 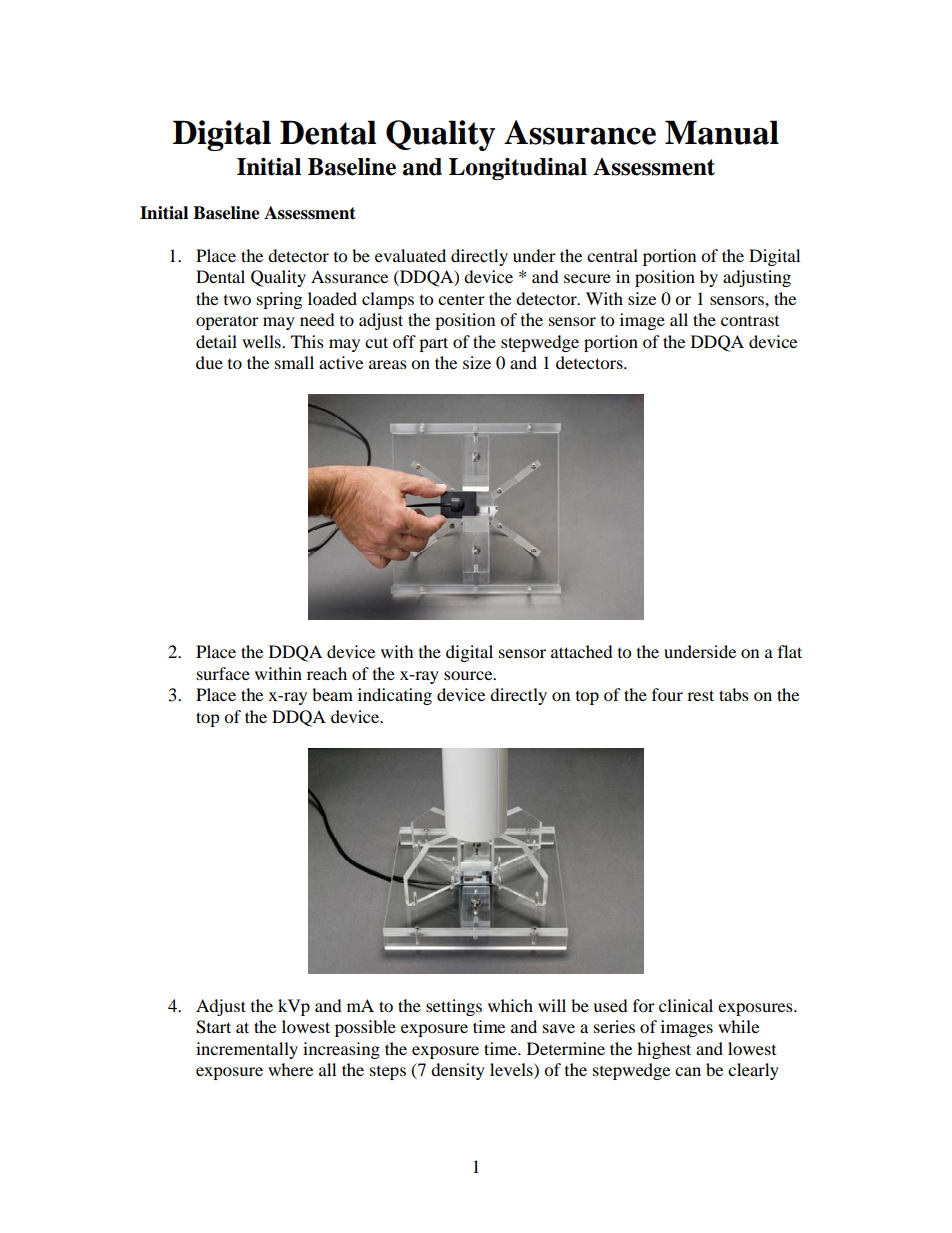 What do you see at coordinates (461, 300) in the document?
I see `center` at bounding box center [461, 300].
